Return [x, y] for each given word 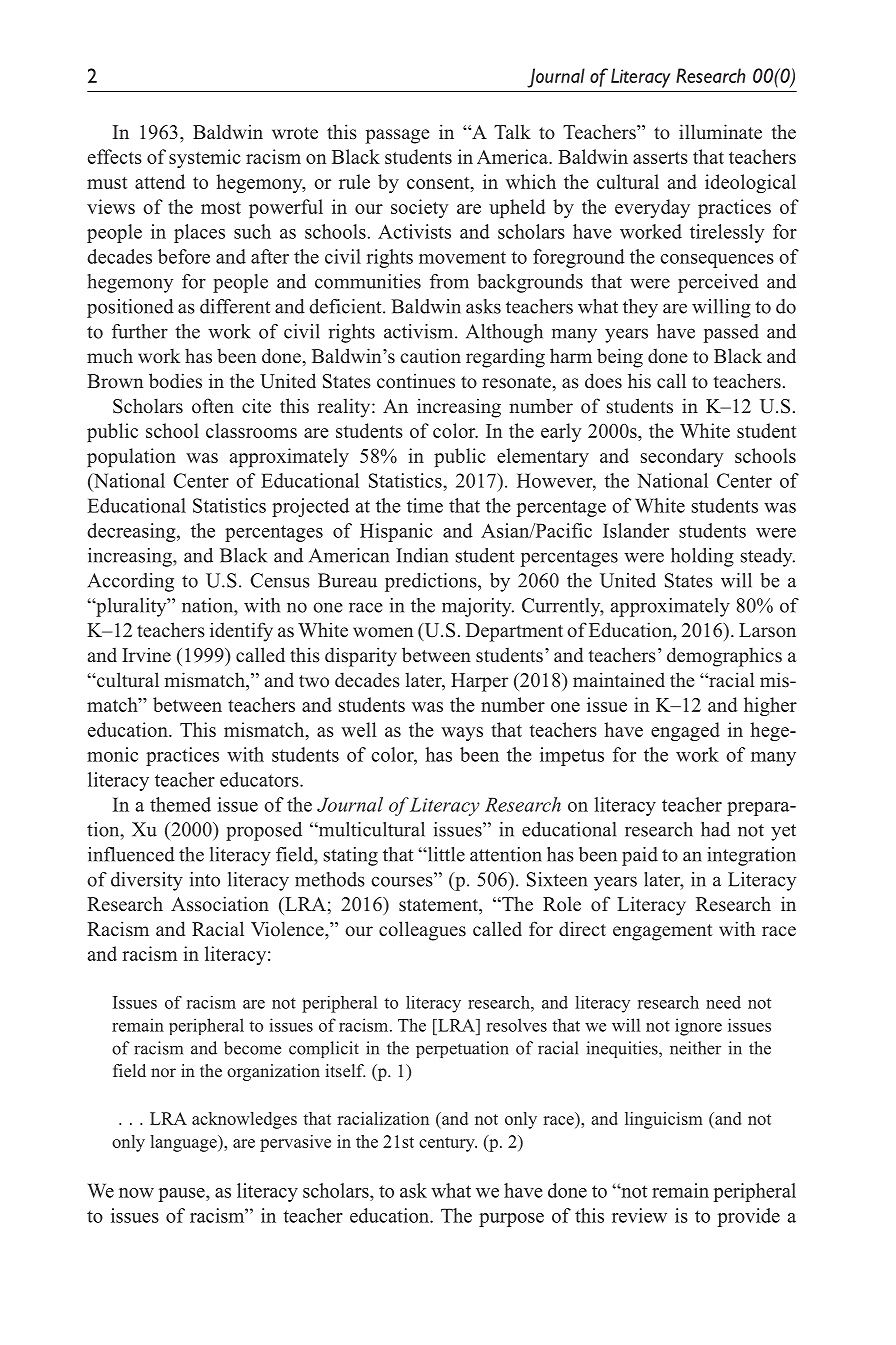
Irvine [146, 655]
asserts [660, 157]
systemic [205, 158]
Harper [479, 682]
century [448, 1144]
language [184, 1143]
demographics [724, 657]
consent [439, 183]
